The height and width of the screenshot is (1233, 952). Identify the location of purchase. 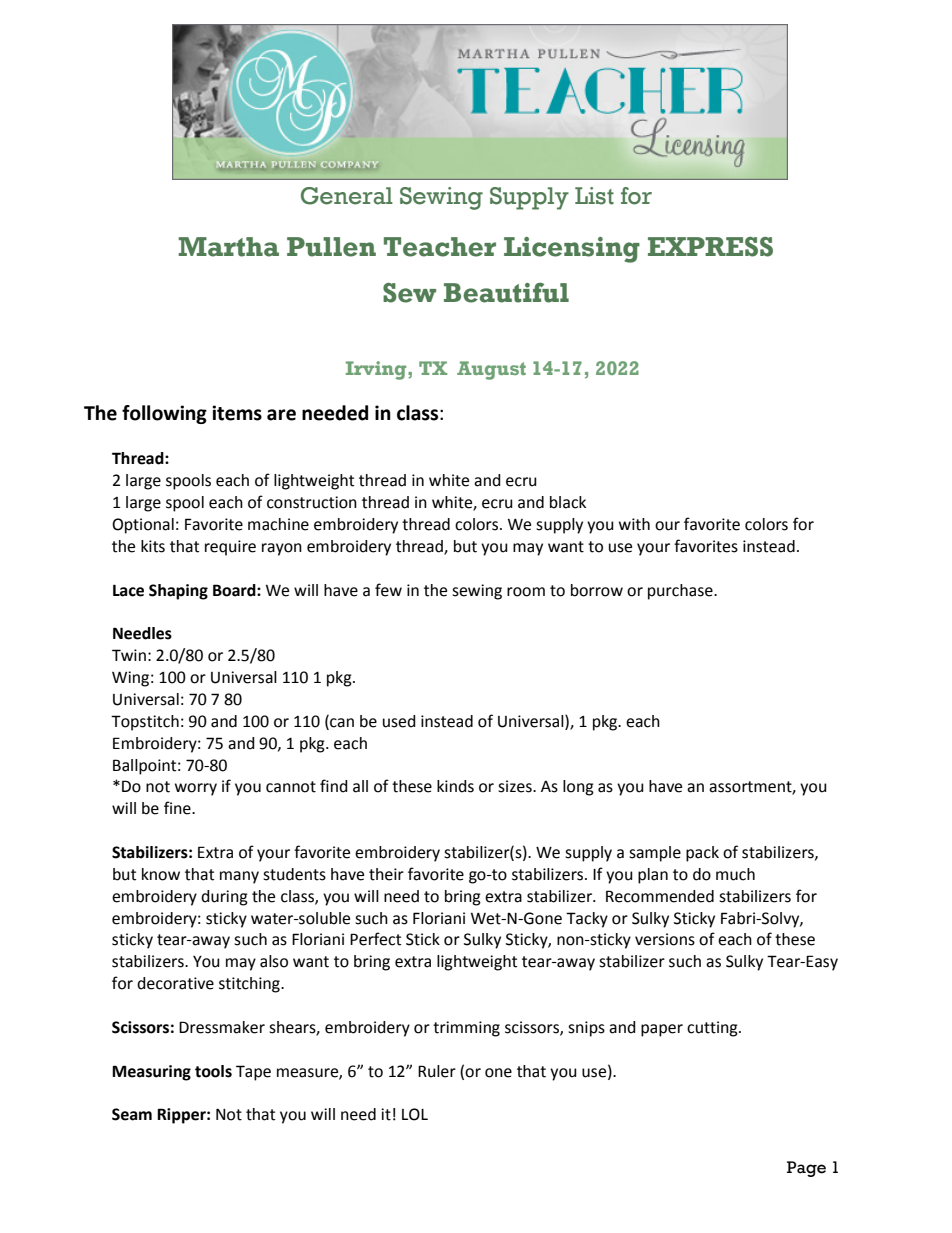
(681, 592).
